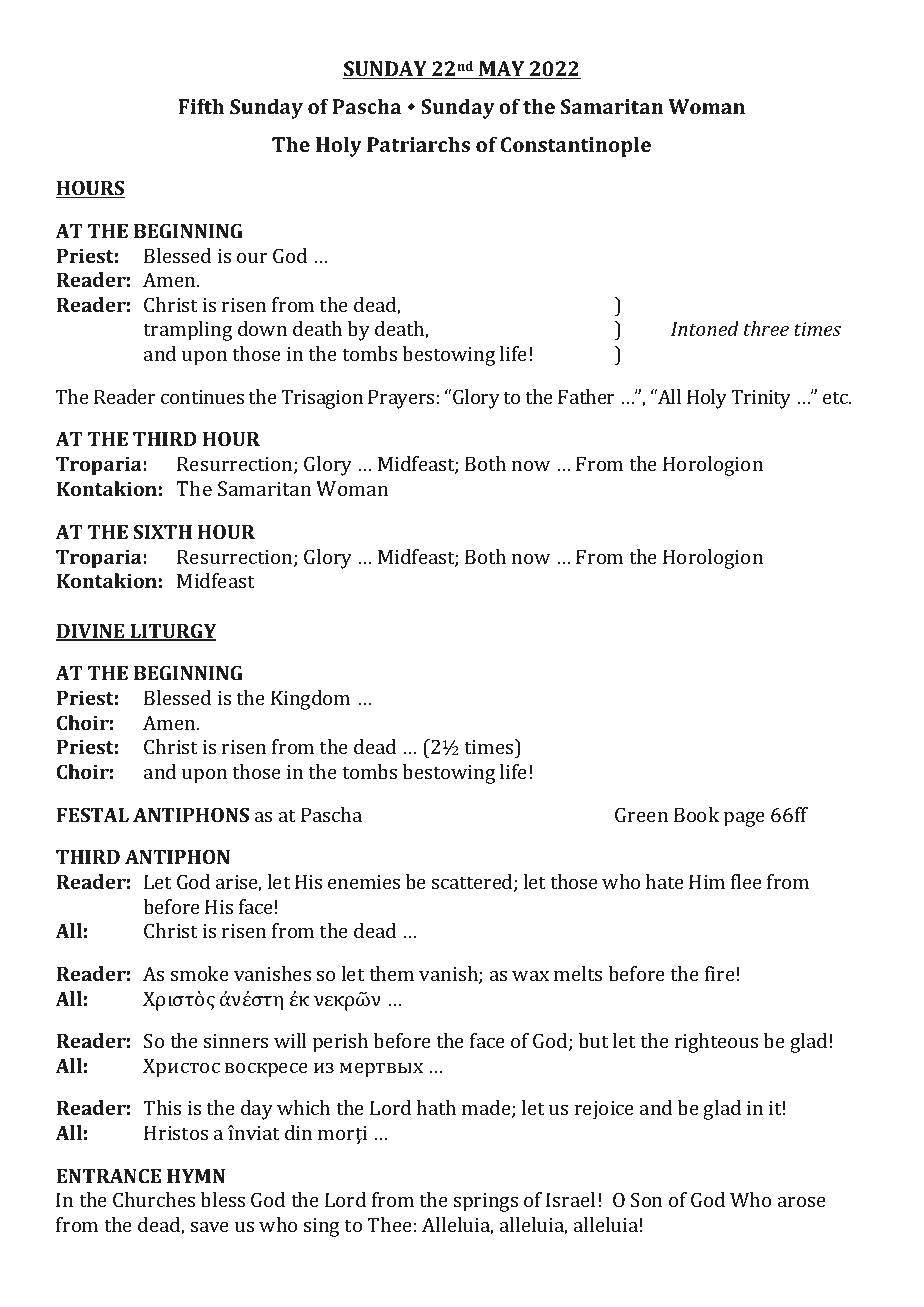 Image resolution: width=924 pixels, height=1307 pixels. What do you see at coordinates (364, 882) in the screenshot?
I see `enemies` at bounding box center [364, 882].
